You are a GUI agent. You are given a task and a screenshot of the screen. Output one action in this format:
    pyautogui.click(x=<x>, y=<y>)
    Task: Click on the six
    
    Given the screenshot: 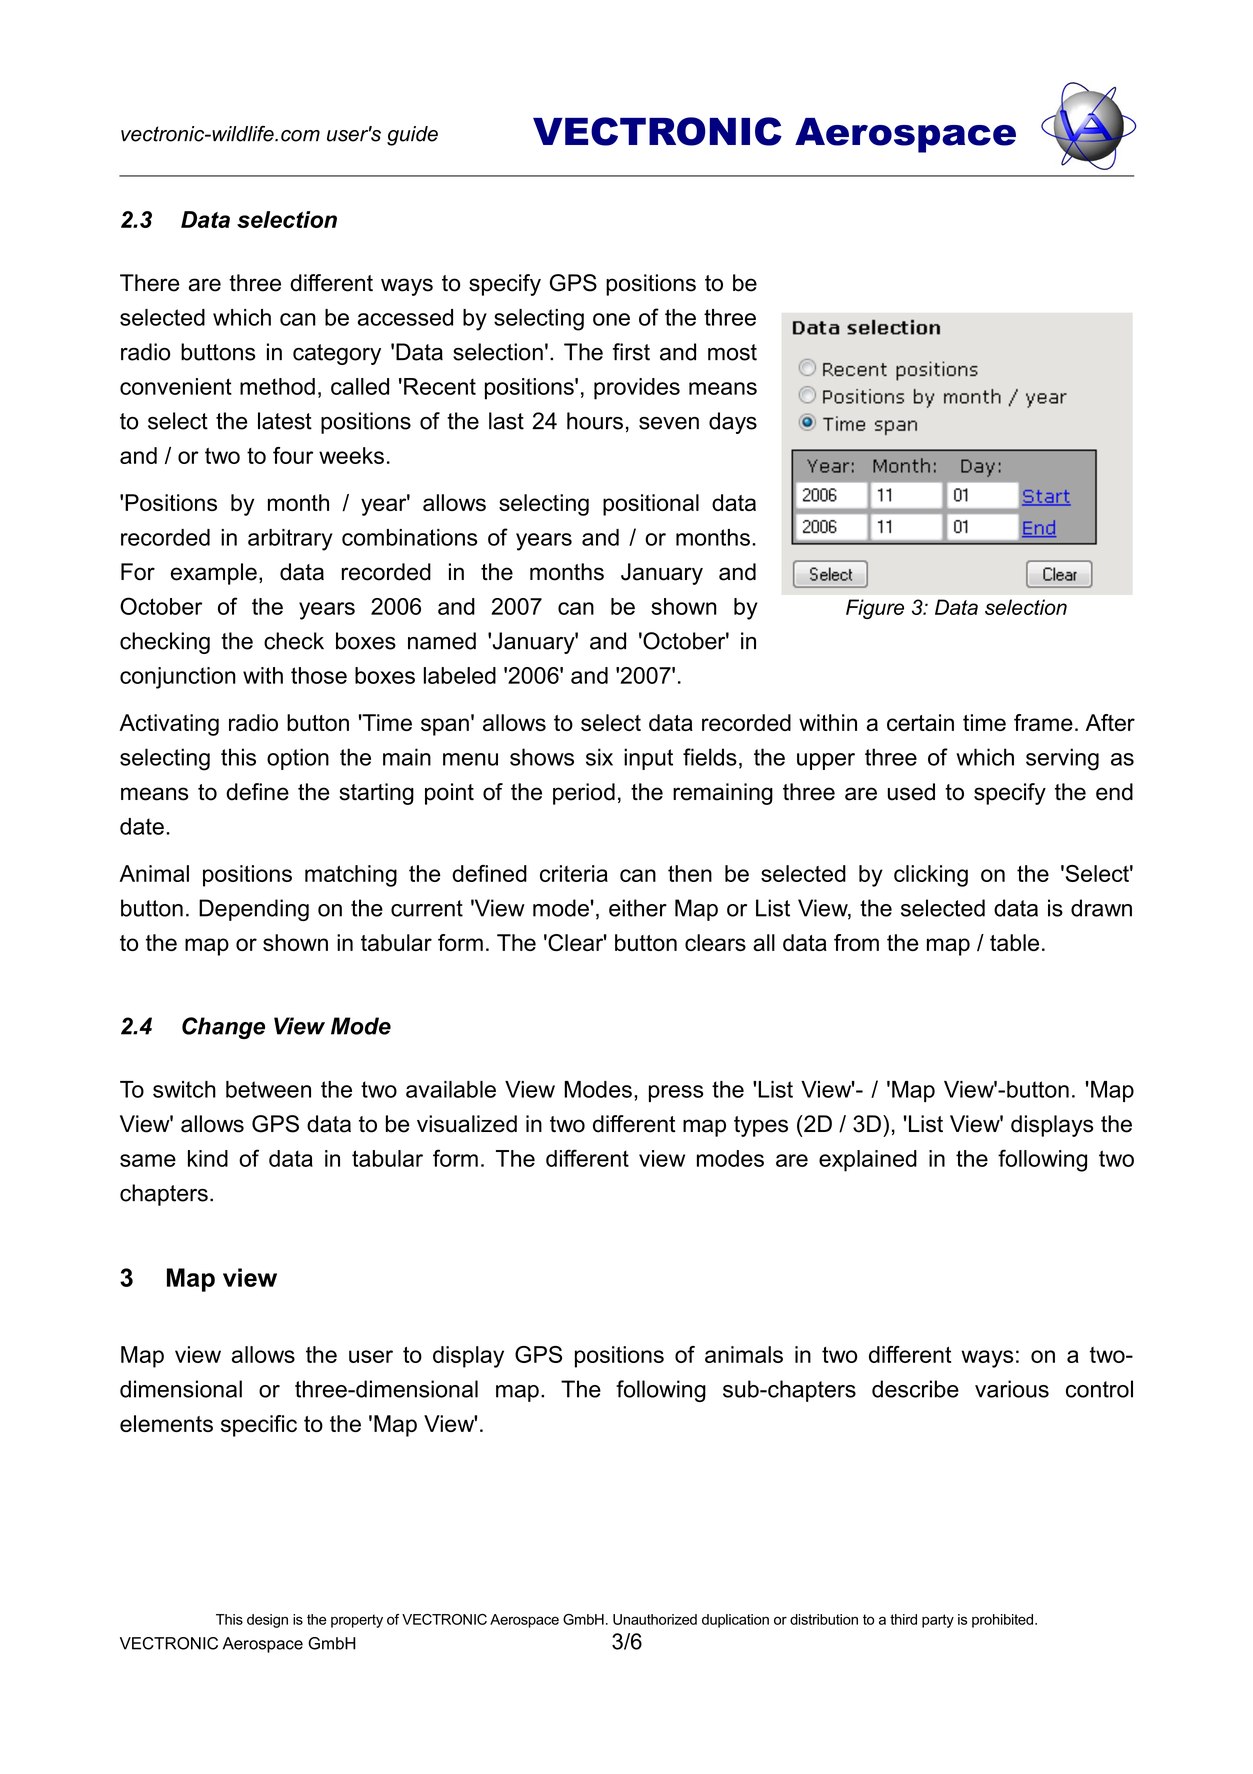 What is the action you would take?
    pyautogui.click(x=599, y=757)
